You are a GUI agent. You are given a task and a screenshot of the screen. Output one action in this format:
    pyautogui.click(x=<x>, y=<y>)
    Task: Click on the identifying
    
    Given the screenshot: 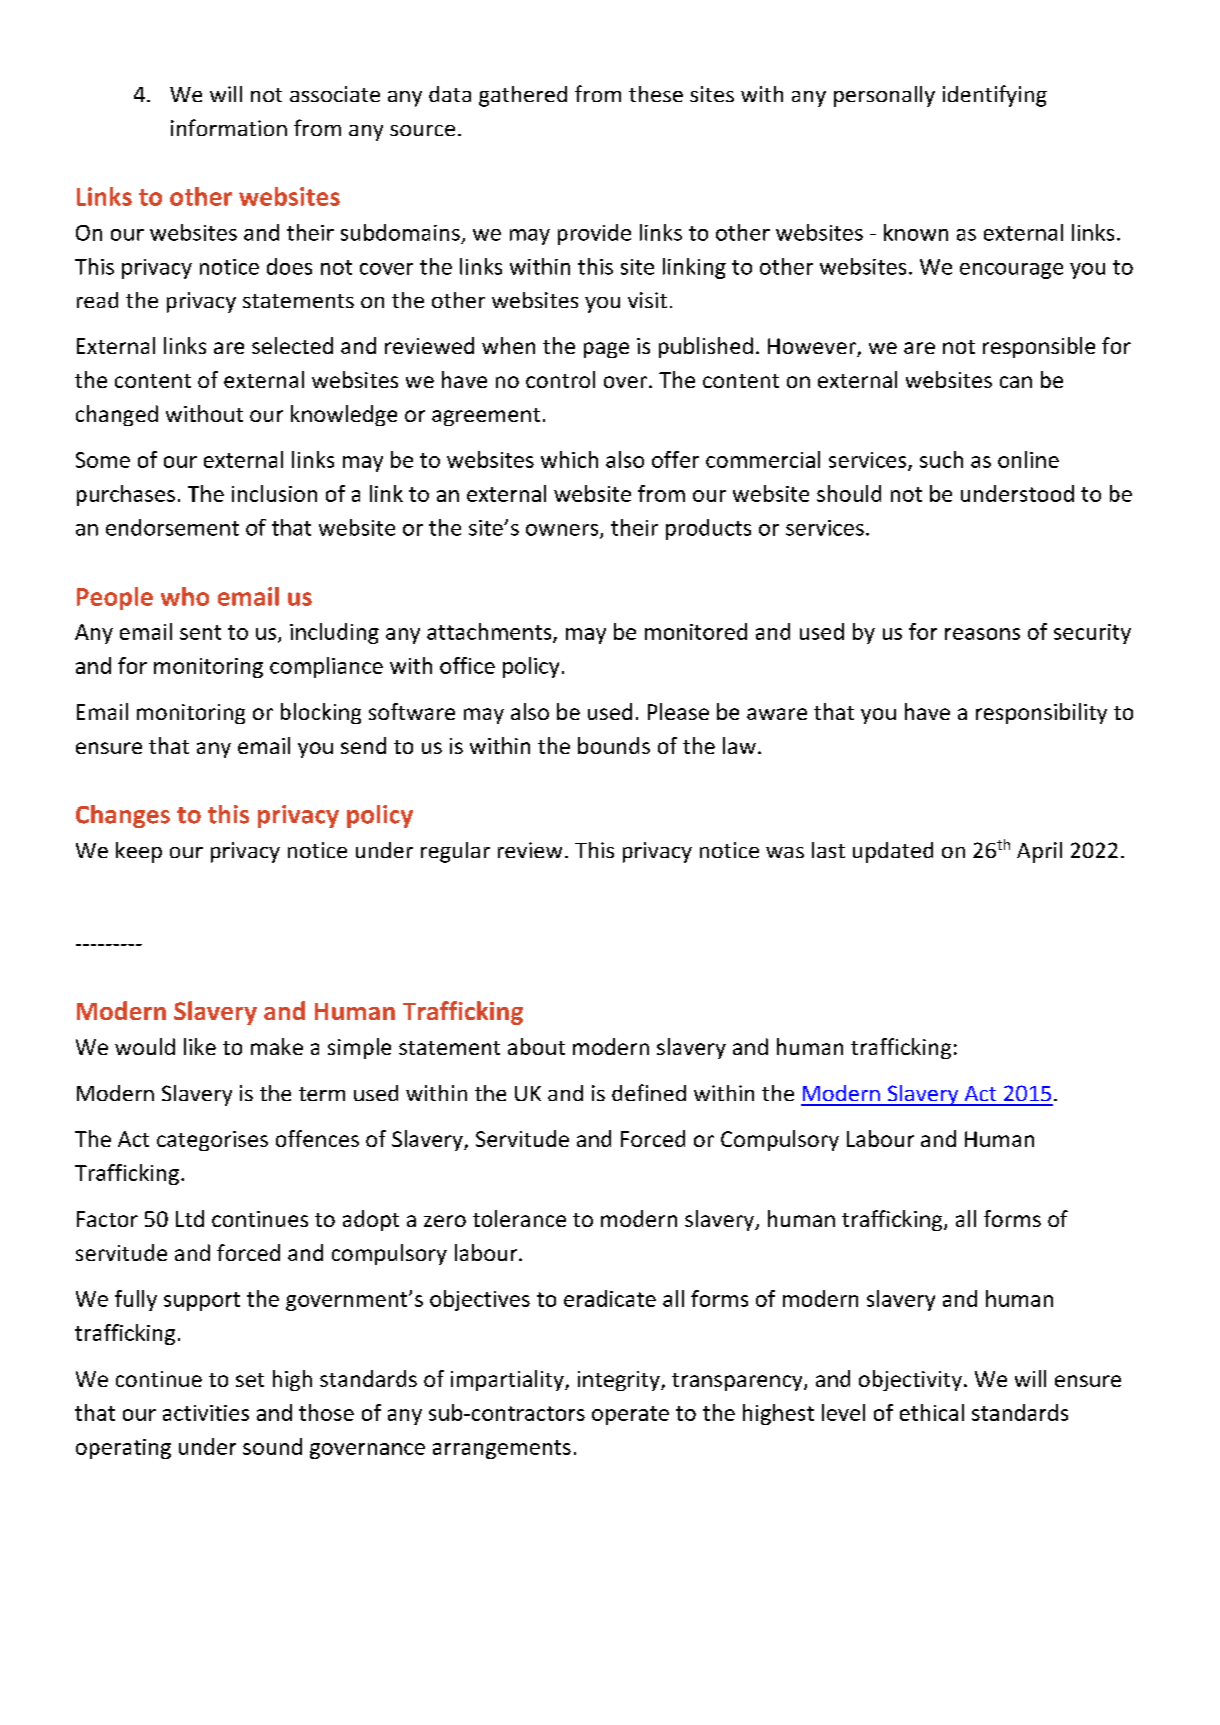 What is the action you would take?
    pyautogui.click(x=995, y=96)
